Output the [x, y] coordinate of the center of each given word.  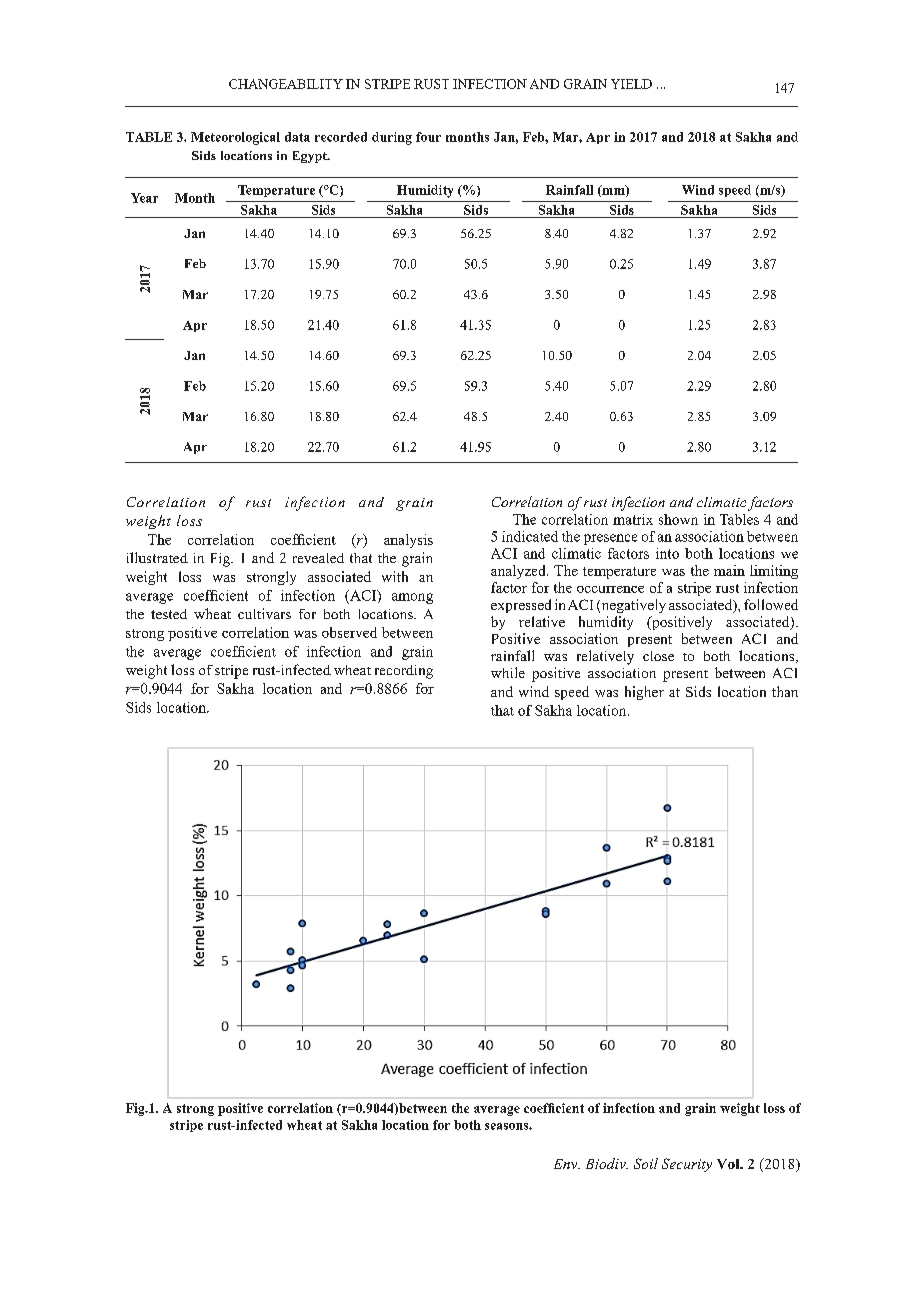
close [658, 656]
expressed [521, 606]
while [508, 672]
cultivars [264, 613]
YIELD [631, 84]
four [428, 137]
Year [144, 198]
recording [404, 672]
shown [678, 519]
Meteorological [235, 138]
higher [644, 693]
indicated [530, 536]
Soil [646, 1163]
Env [567, 1164]
